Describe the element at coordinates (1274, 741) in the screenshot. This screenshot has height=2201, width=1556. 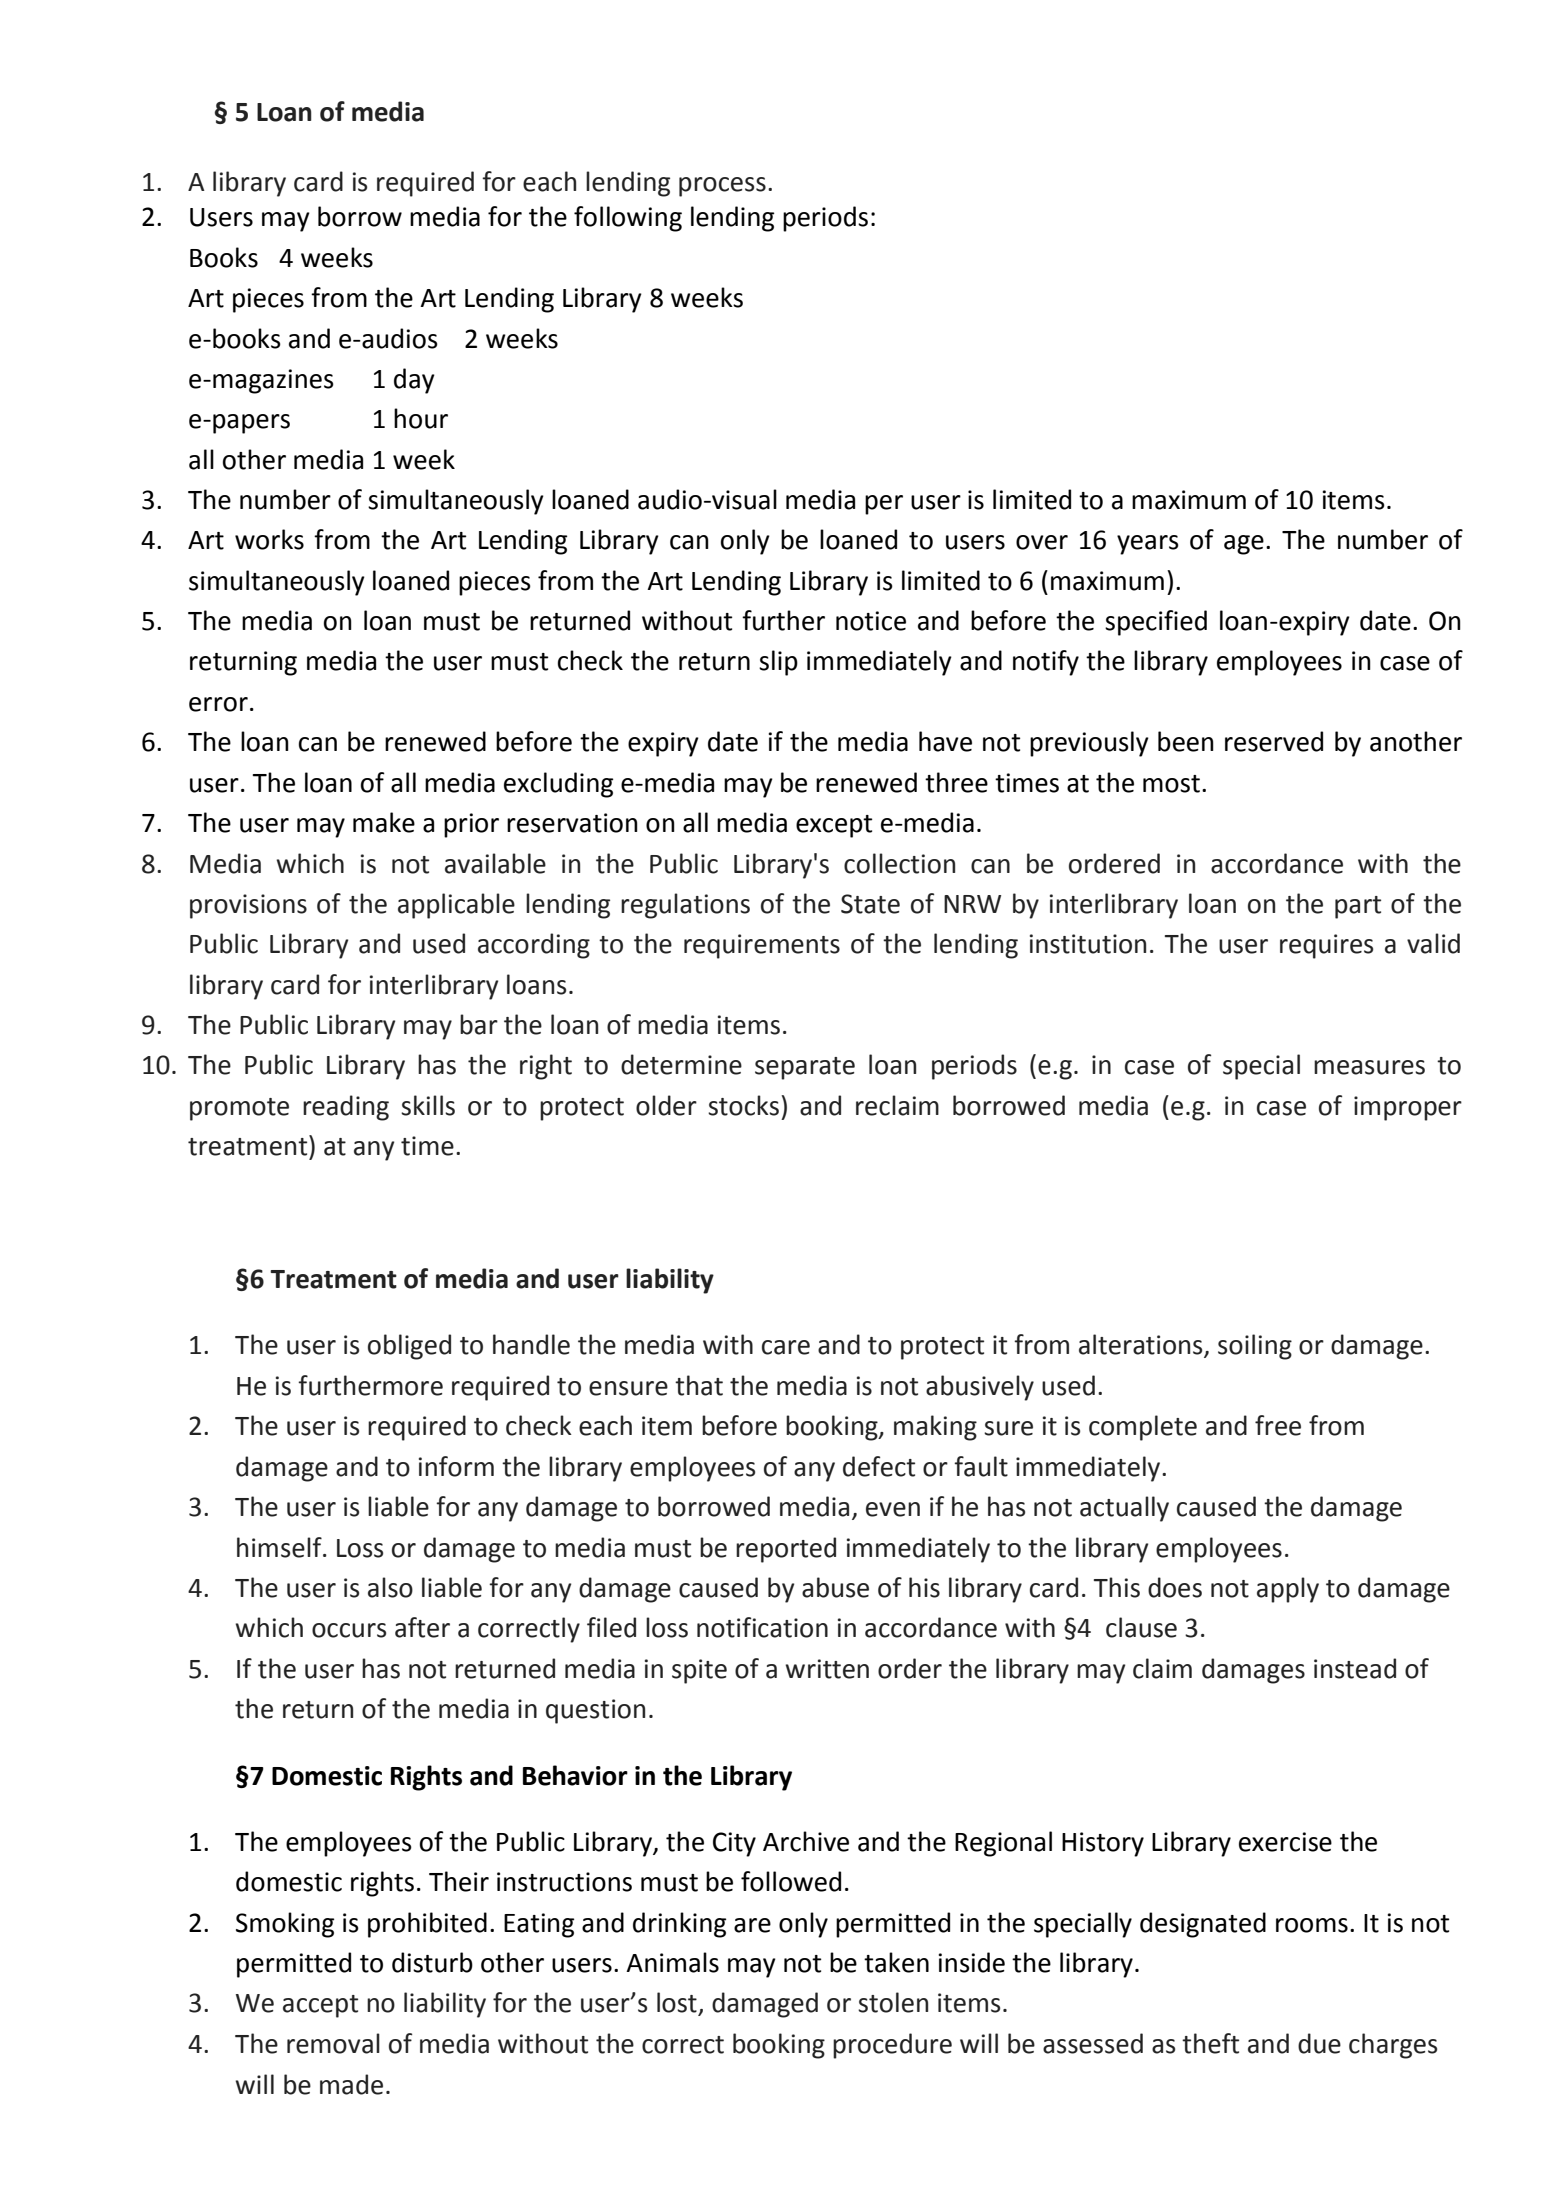
I see `reserved` at that location.
